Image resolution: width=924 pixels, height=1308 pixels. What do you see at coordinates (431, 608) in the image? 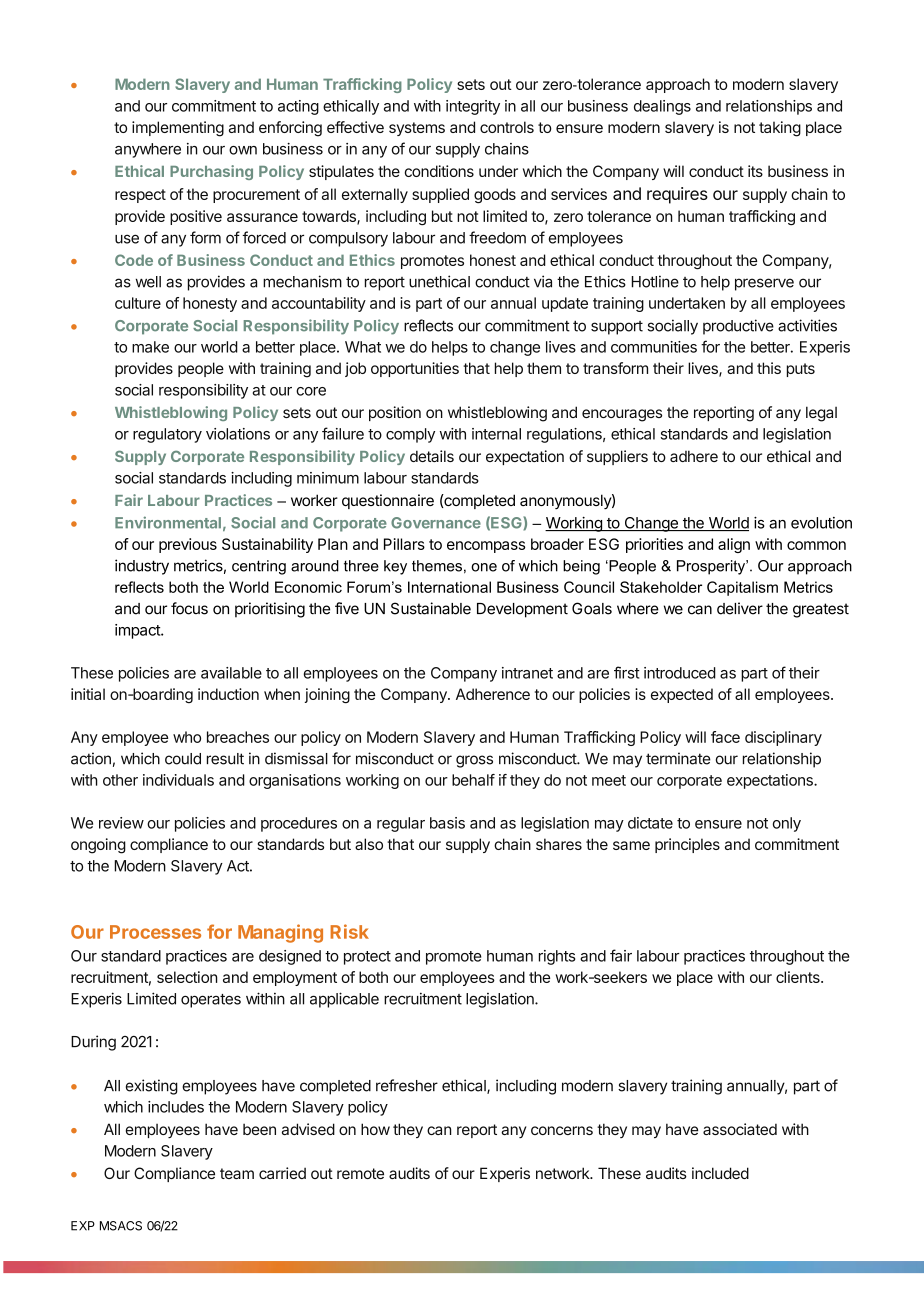
I see `Sustainable` at bounding box center [431, 608].
